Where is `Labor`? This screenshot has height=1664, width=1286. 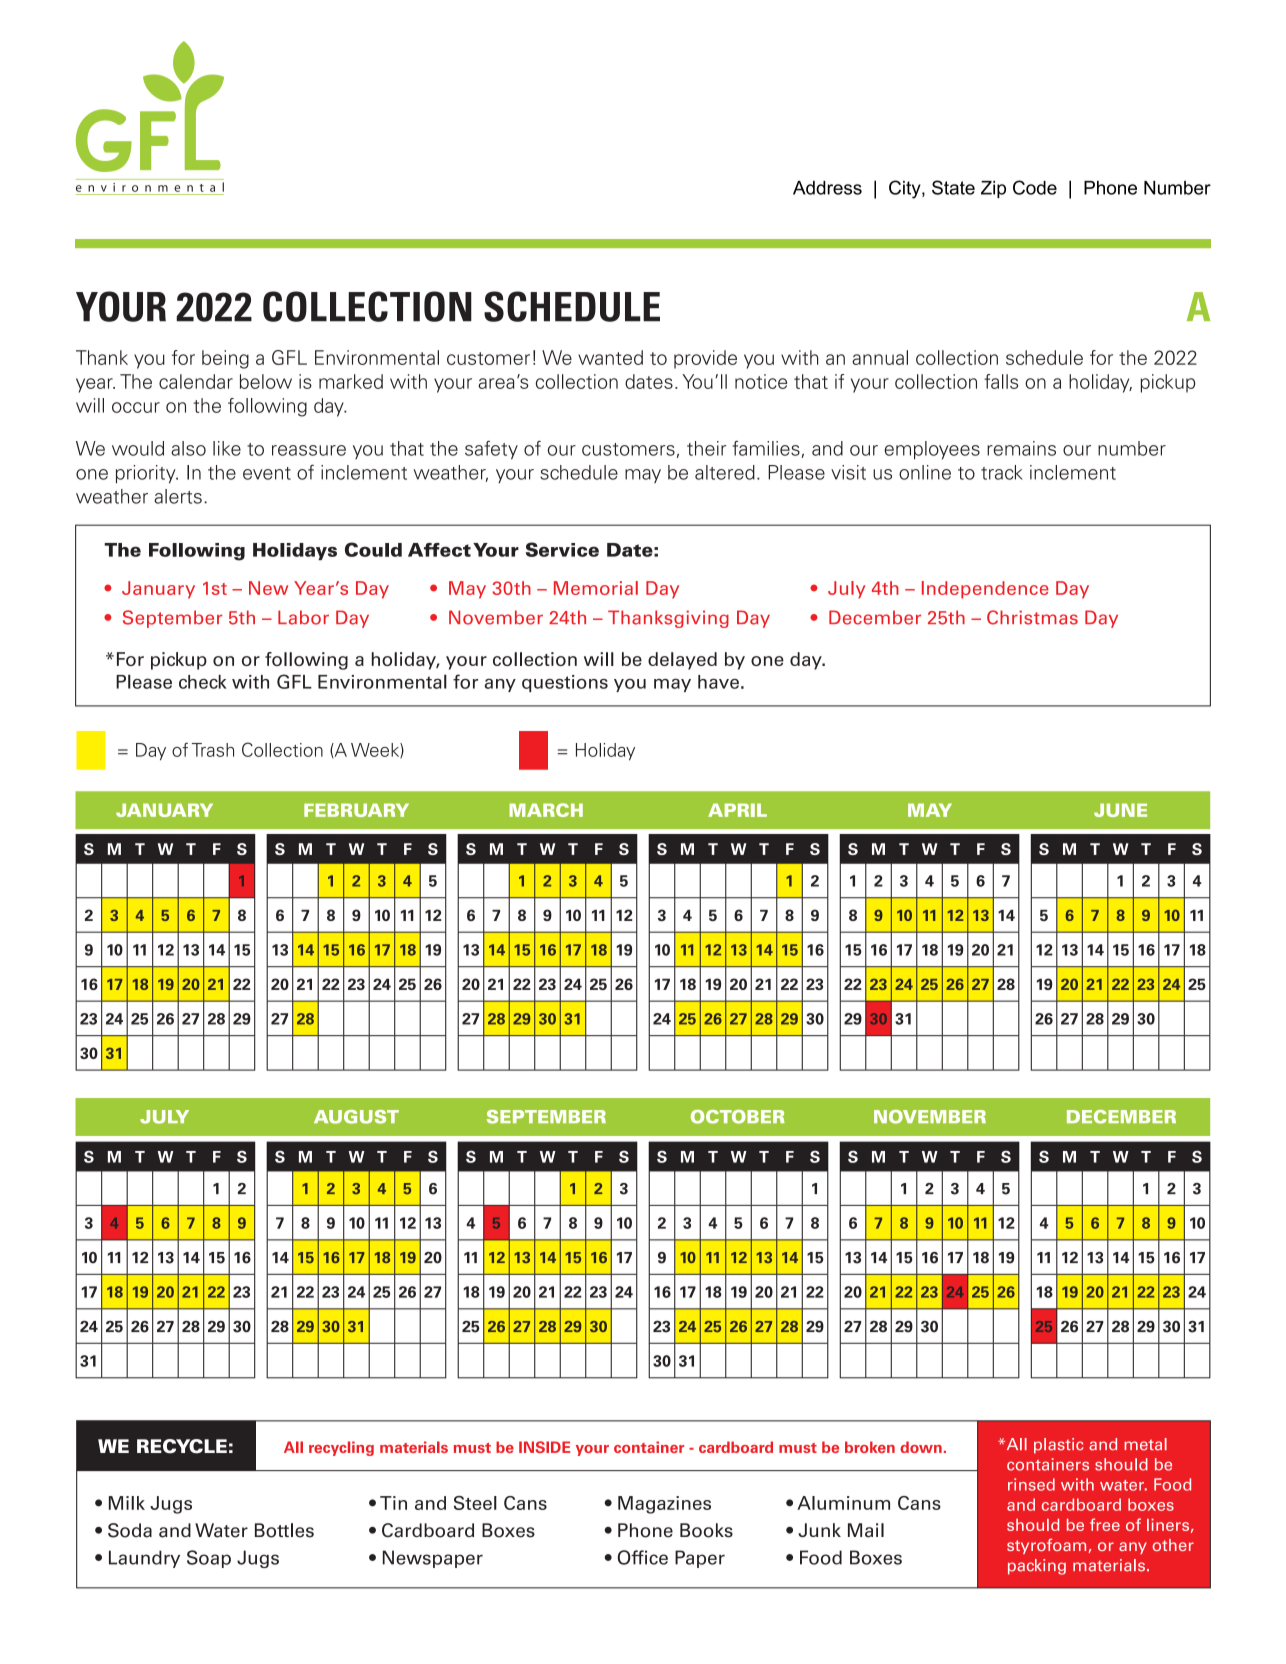
Labor is located at coordinates (303, 617).
